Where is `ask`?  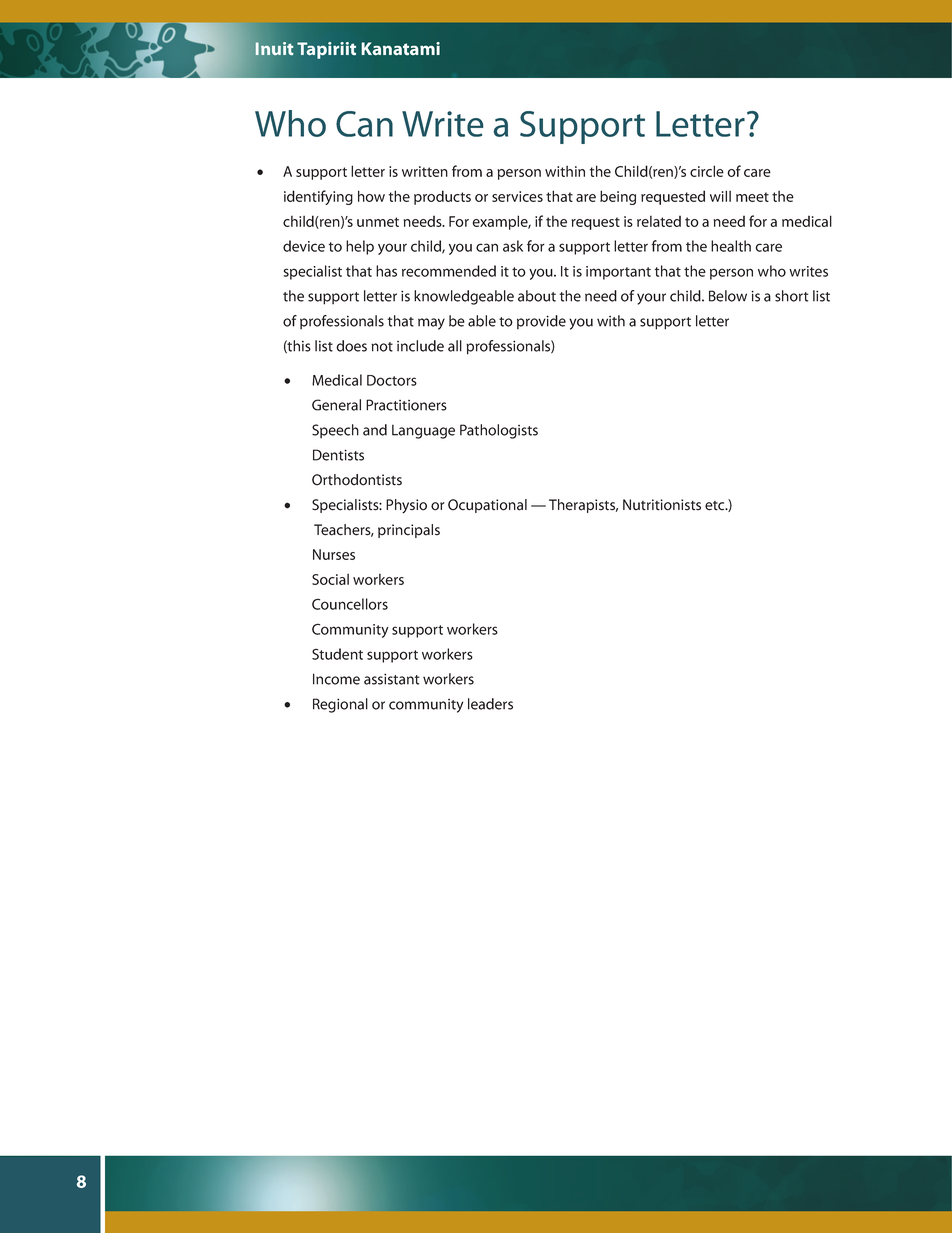
ask is located at coordinates (513, 246).
